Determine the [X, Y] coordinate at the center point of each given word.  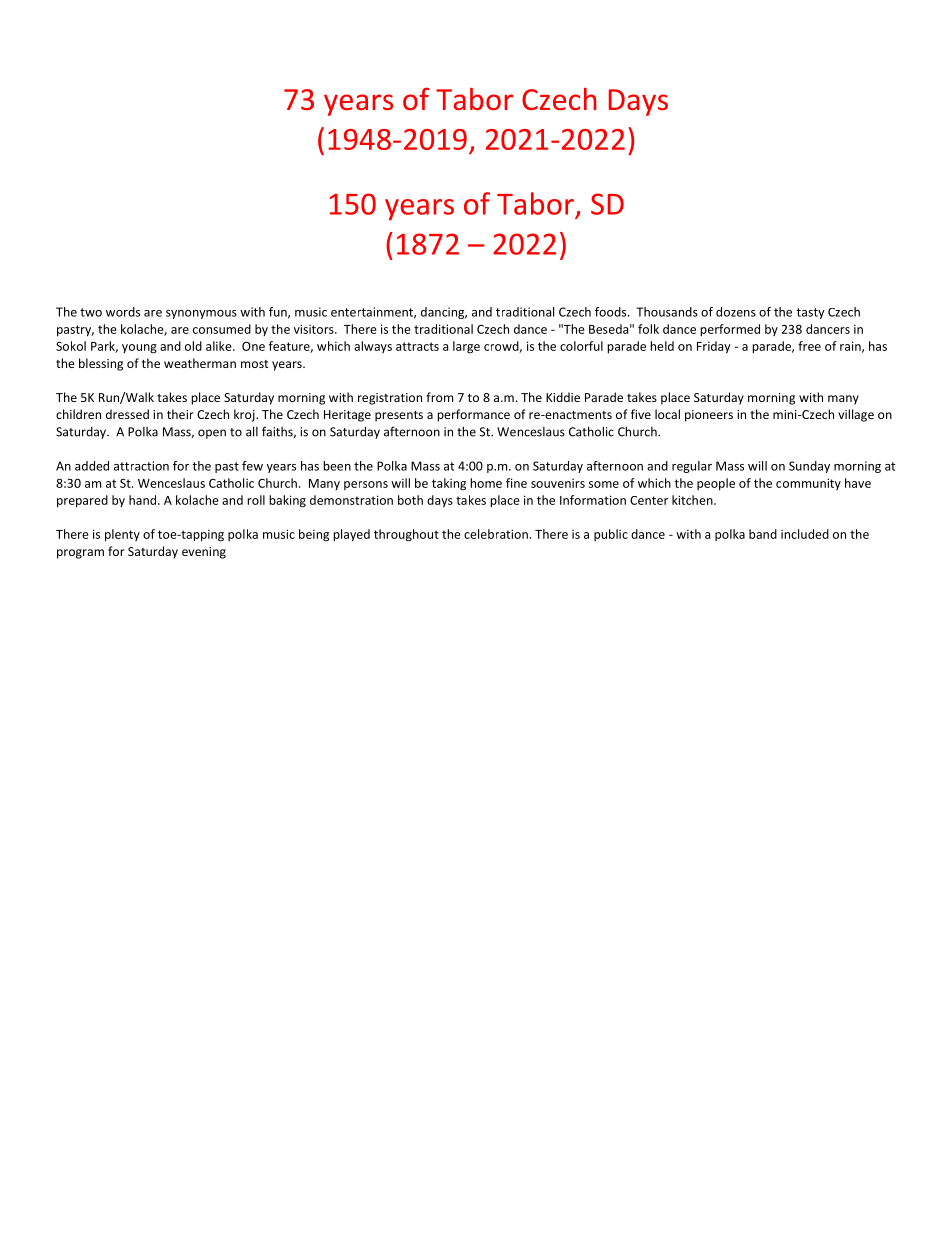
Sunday [809, 467]
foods [612, 312]
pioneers [709, 416]
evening [204, 553]
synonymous [201, 314]
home [486, 483]
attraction [141, 466]
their [180, 414]
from [439, 397]
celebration [496, 534]
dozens [736, 312]
